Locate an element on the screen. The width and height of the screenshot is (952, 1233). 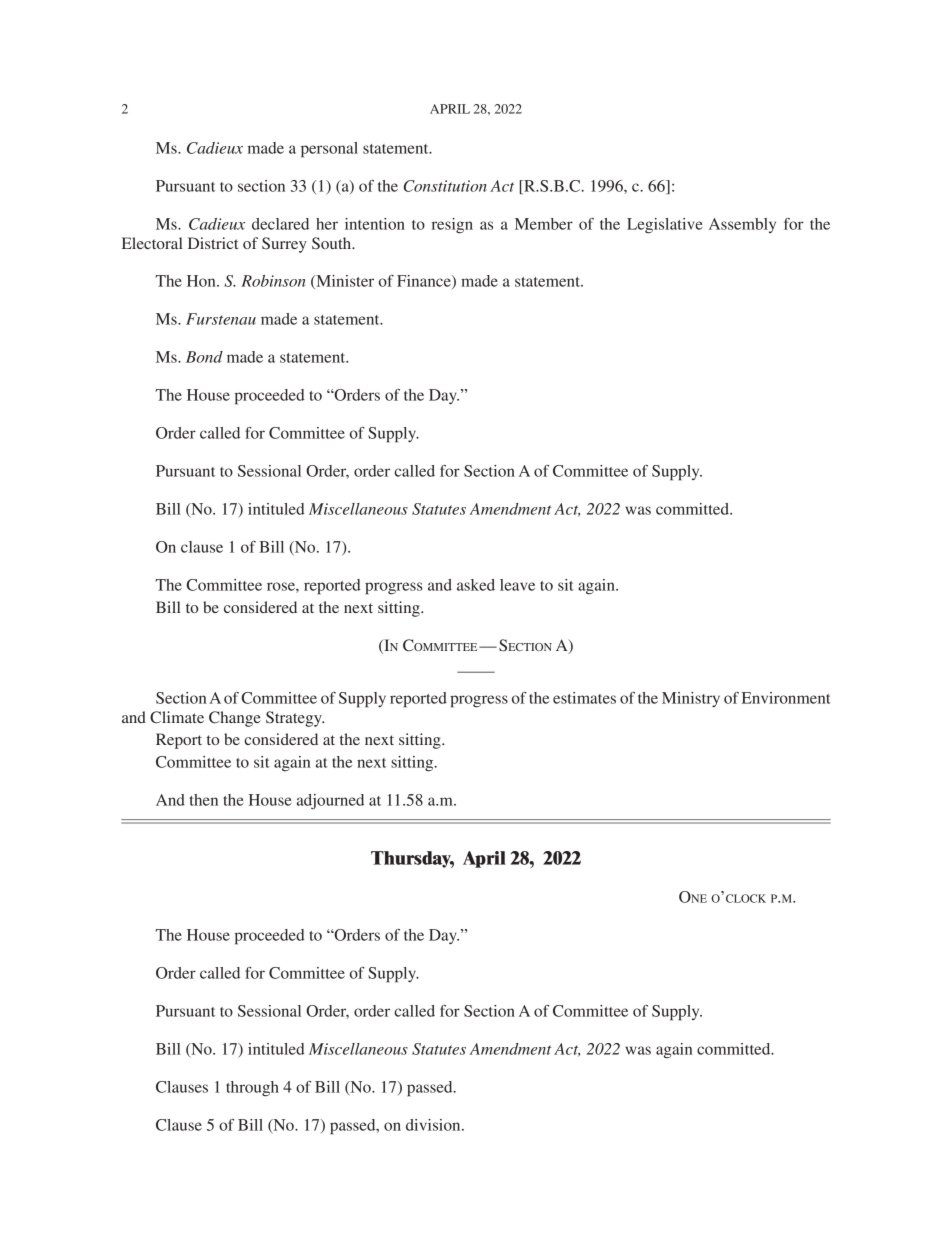
Constitution is located at coordinates (445, 186).
